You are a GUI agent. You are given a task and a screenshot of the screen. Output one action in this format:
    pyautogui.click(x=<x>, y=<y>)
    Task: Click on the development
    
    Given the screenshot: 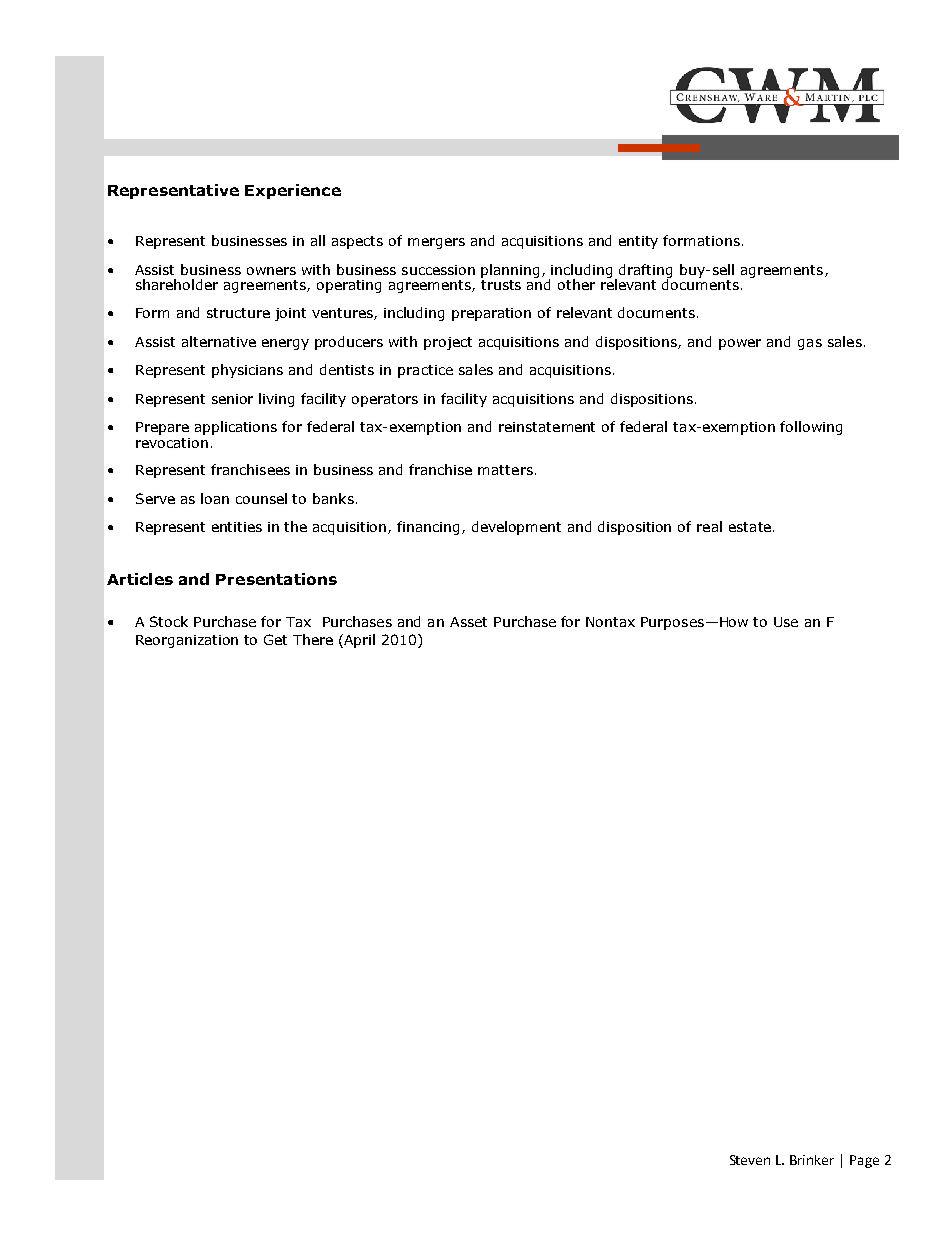 What is the action you would take?
    pyautogui.click(x=516, y=528)
